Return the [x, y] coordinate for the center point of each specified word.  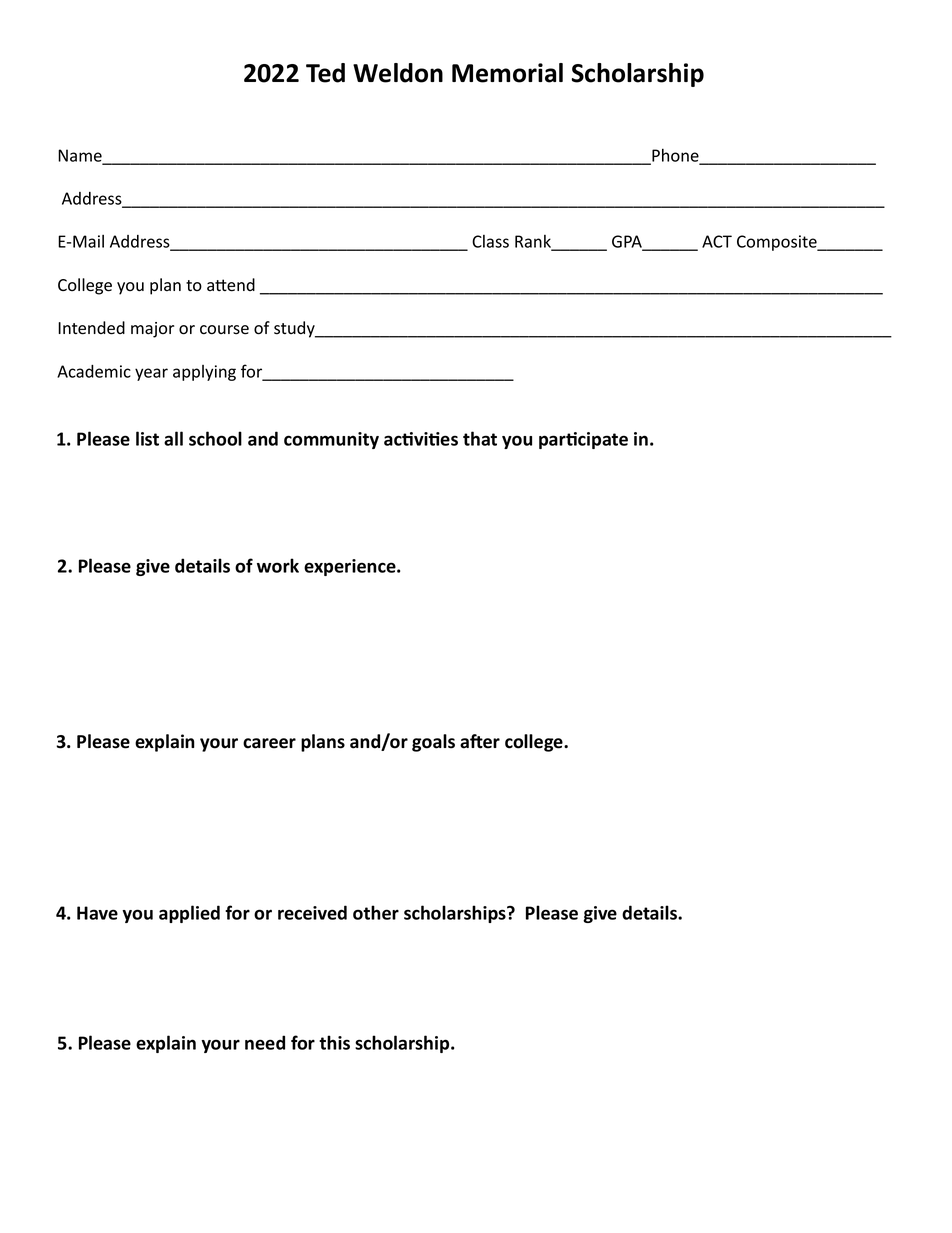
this [334, 1042]
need [265, 1042]
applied [189, 914]
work [278, 565]
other [376, 912]
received [312, 912]
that [480, 438]
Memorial [507, 73]
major [152, 330]
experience [351, 567]
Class [490, 241]
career [269, 743]
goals [433, 743]
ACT [717, 241]
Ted [325, 73]
